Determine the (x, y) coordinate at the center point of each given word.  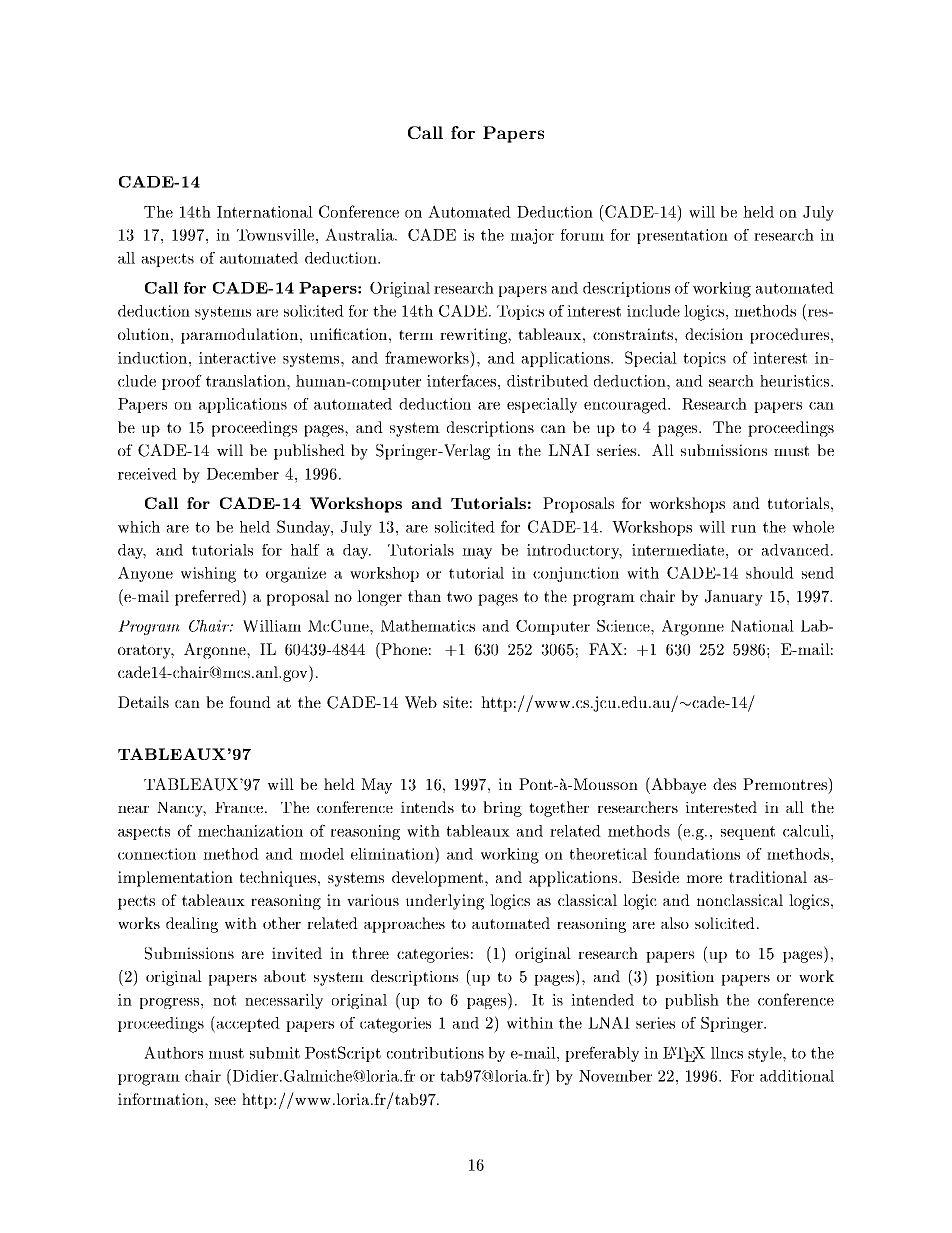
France (240, 807)
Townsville (275, 235)
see (225, 1101)
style (766, 1054)
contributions (435, 1053)
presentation (682, 236)
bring (502, 809)
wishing (208, 575)
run (743, 529)
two (459, 596)
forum (582, 235)
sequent (748, 833)
